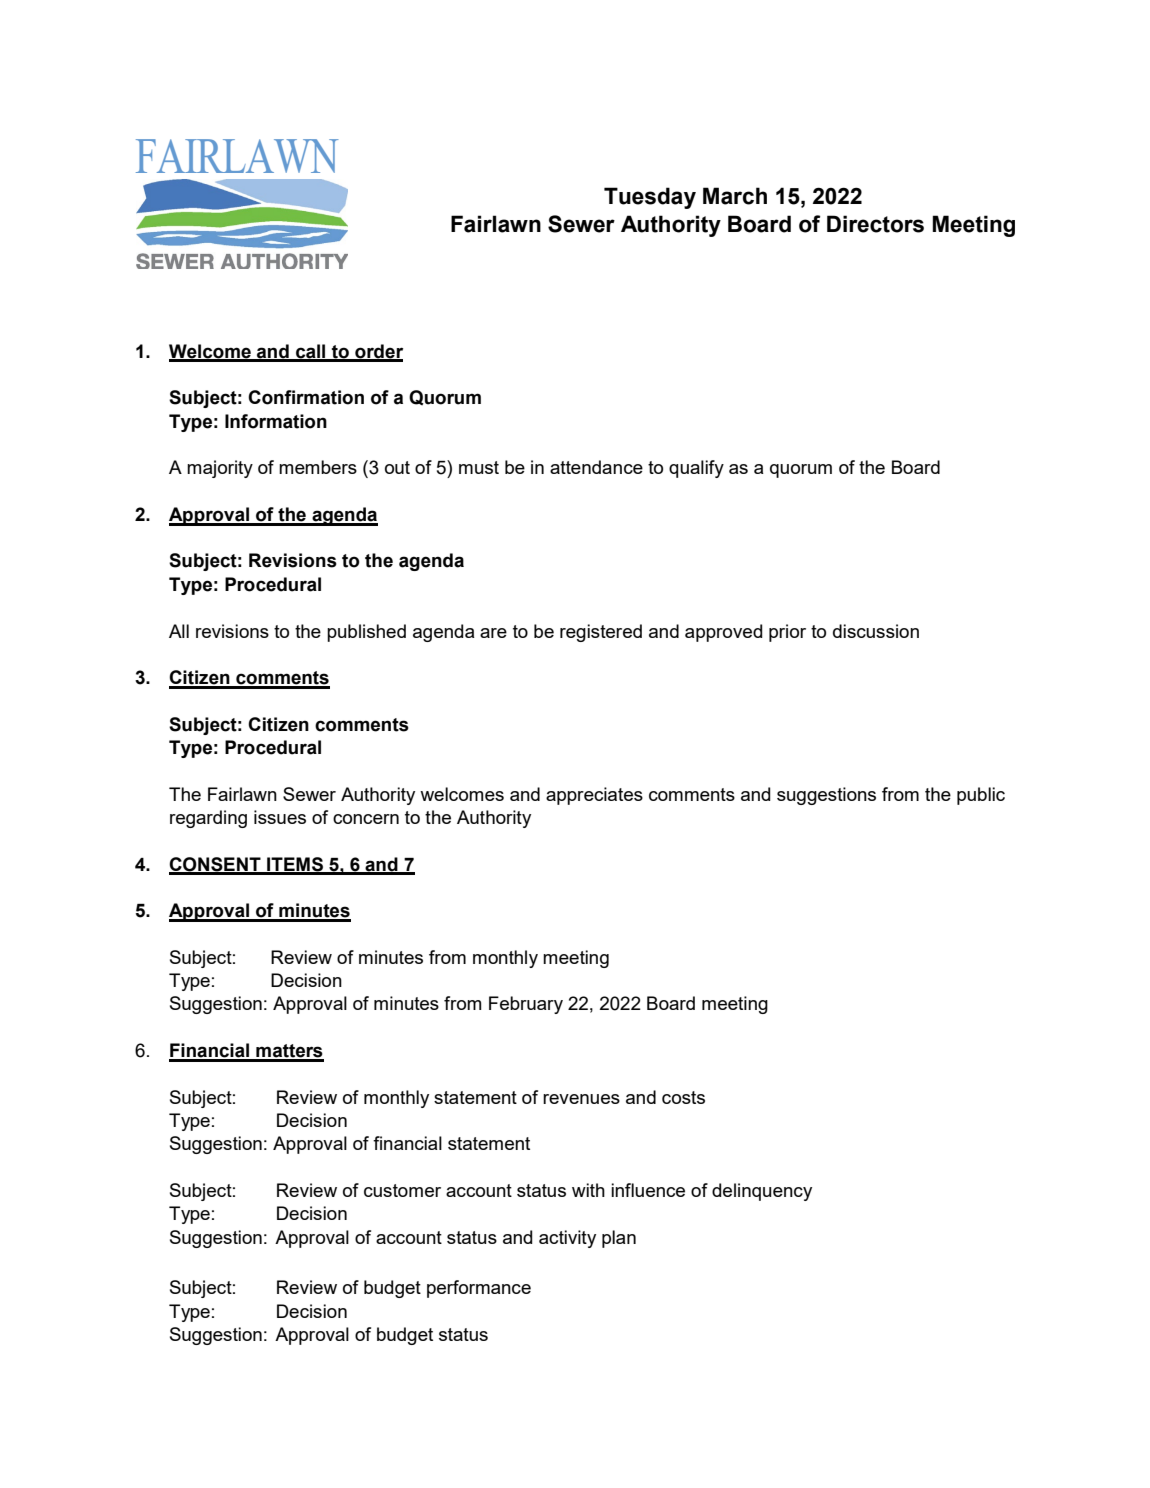 The height and width of the page is (1488, 1150). Describe the element at coordinates (762, 1192) in the page. I see `delinquency` at that location.
